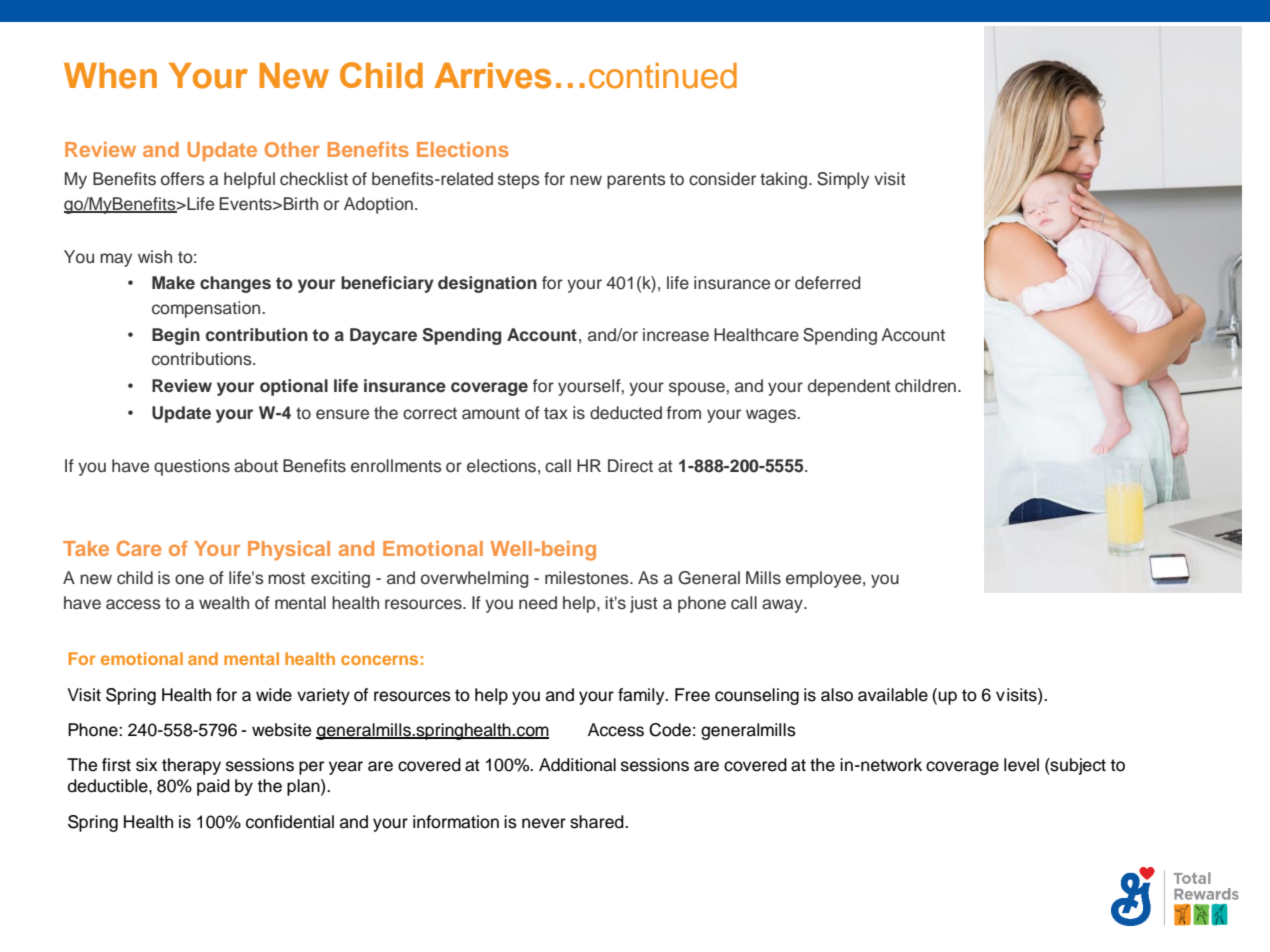 This document has height=952, width=1270. I want to click on milestones, so click(588, 578).
